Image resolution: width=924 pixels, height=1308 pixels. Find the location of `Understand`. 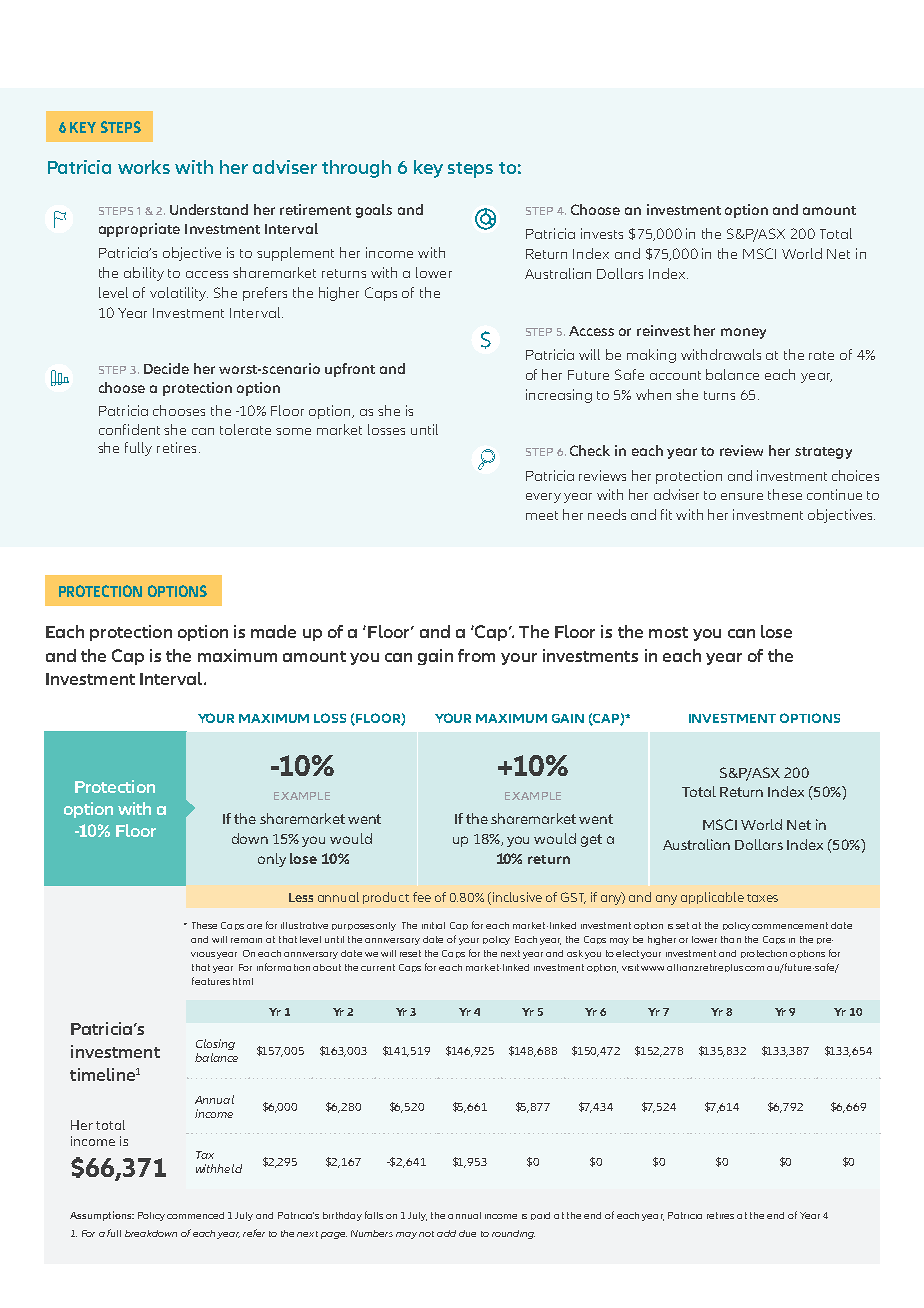

Understand is located at coordinates (209, 209).
